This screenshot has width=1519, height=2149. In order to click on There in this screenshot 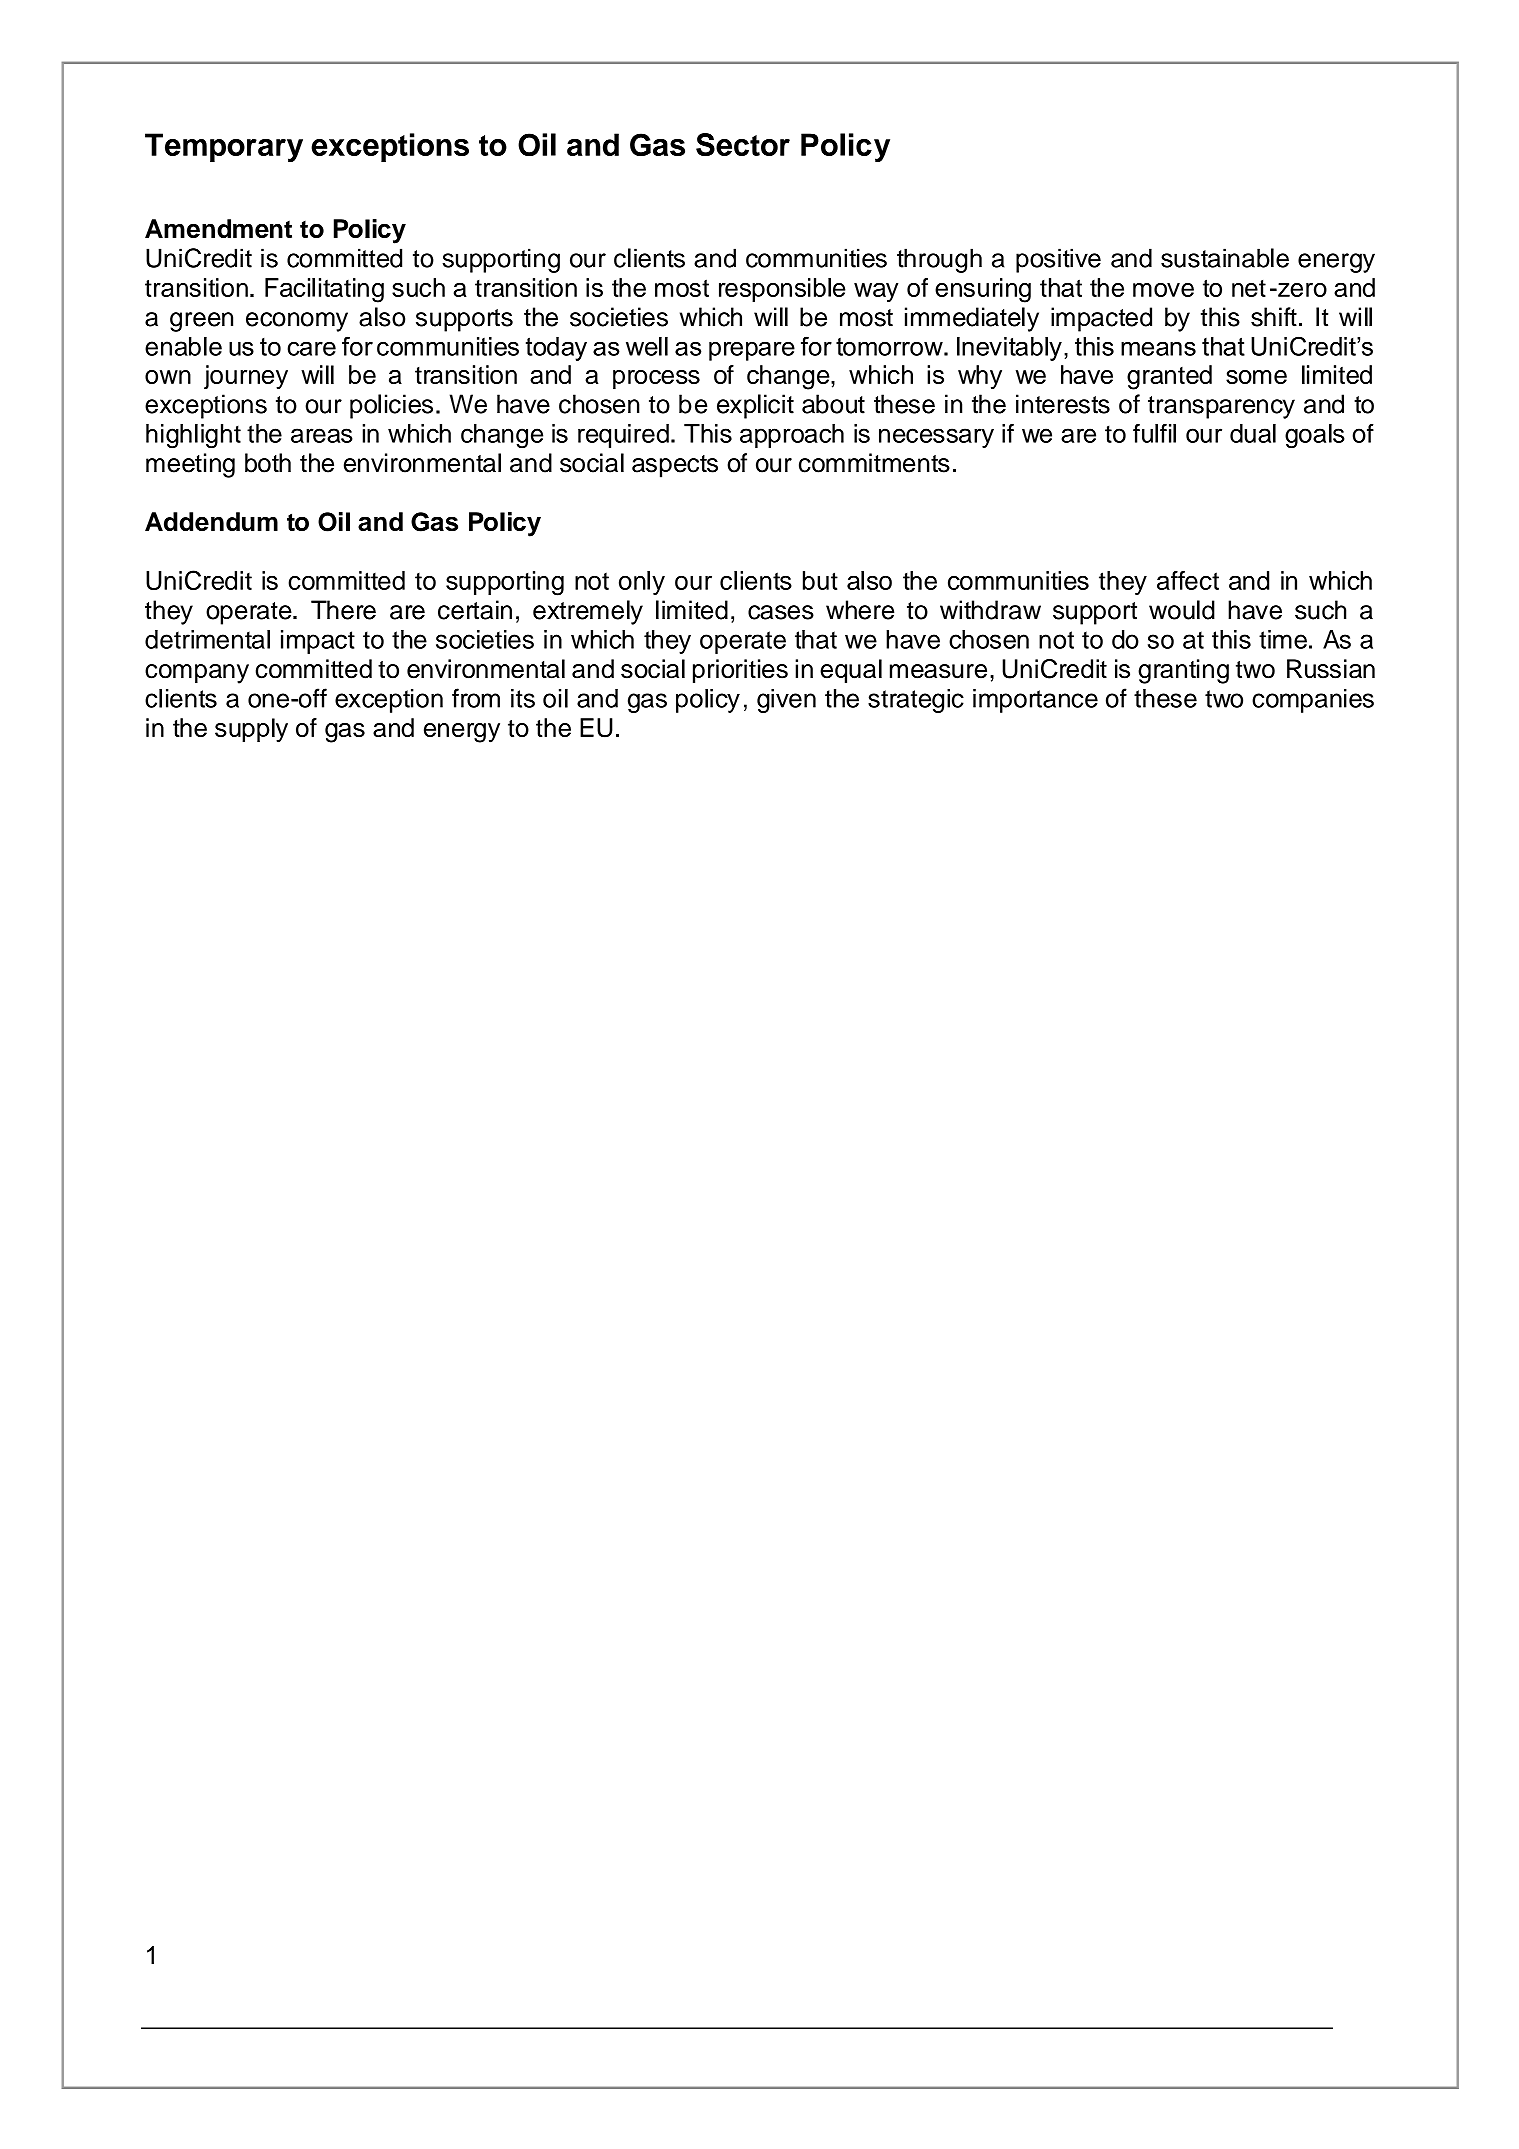, I will do `click(343, 610)`.
